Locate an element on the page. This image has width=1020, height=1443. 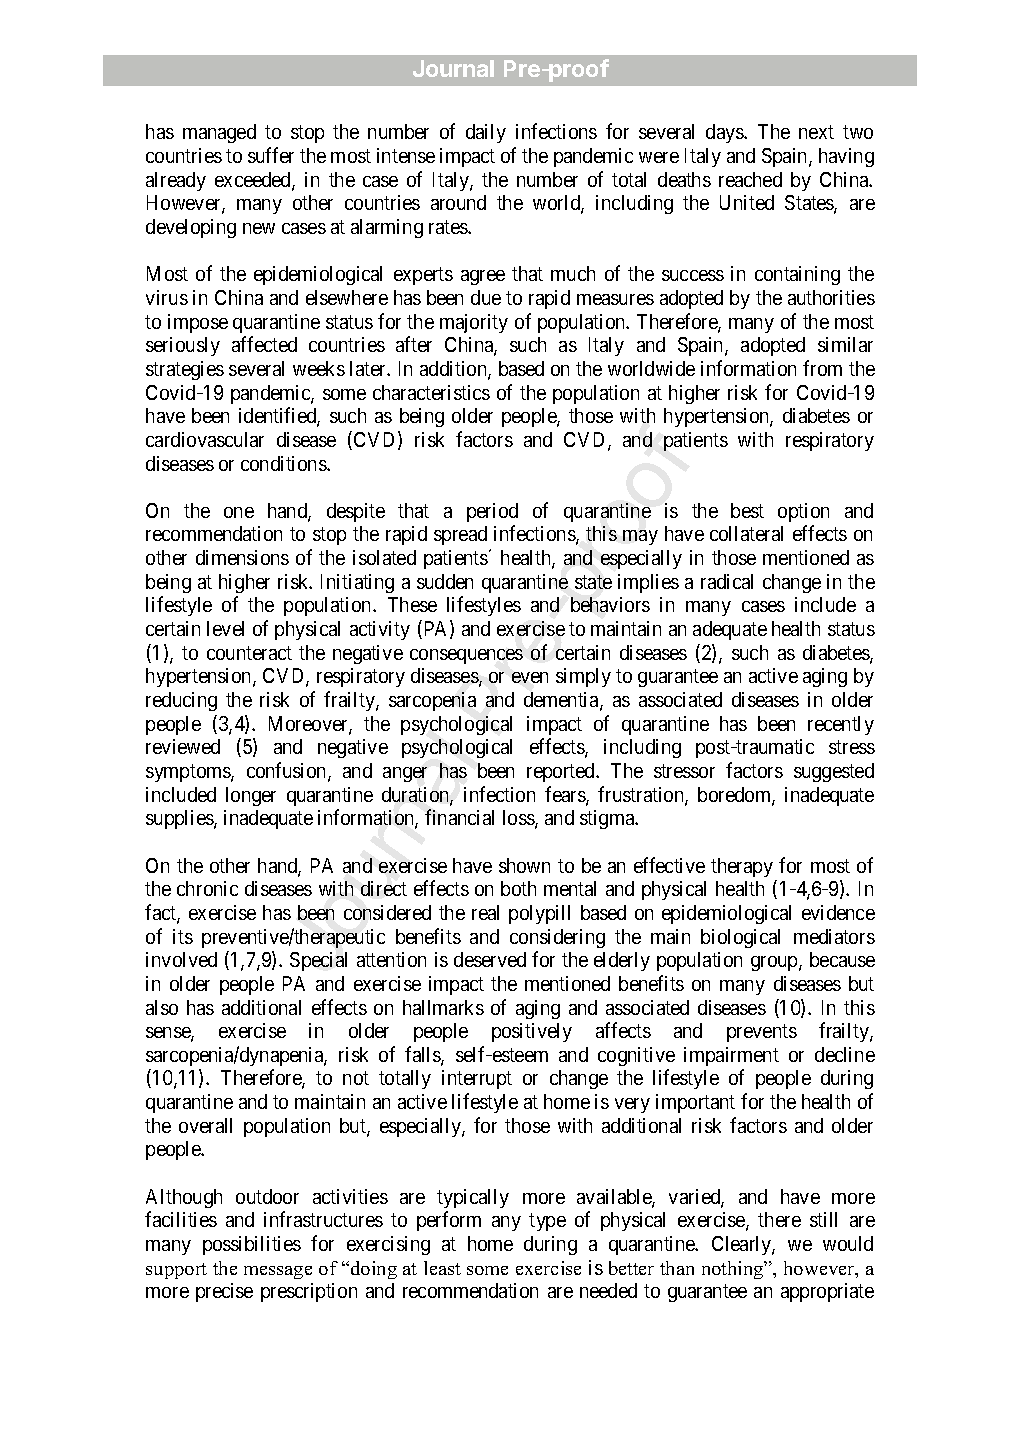
chronic is located at coordinates (207, 888).
